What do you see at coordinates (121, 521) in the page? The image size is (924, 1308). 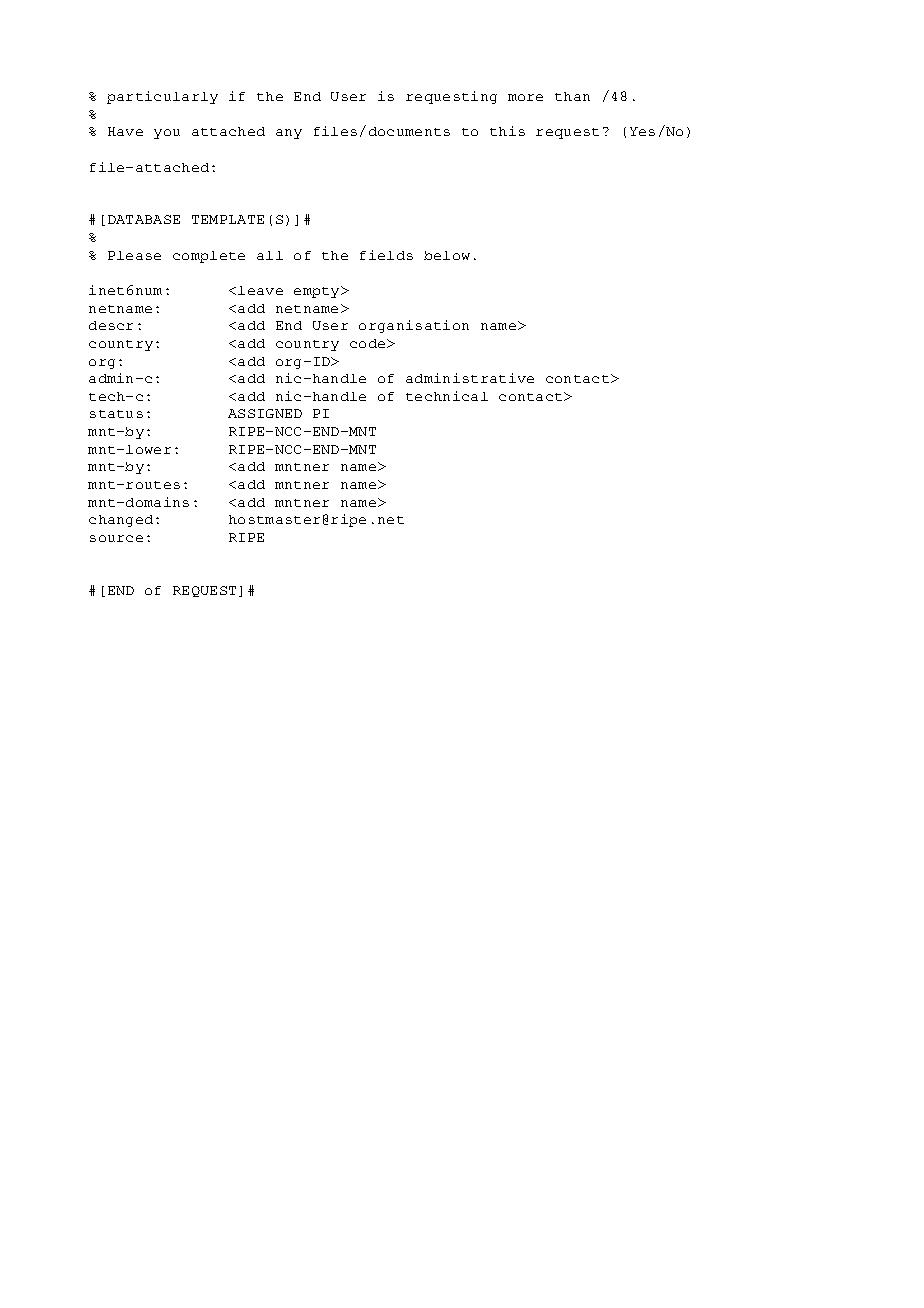 I see `changed` at bounding box center [121, 521].
